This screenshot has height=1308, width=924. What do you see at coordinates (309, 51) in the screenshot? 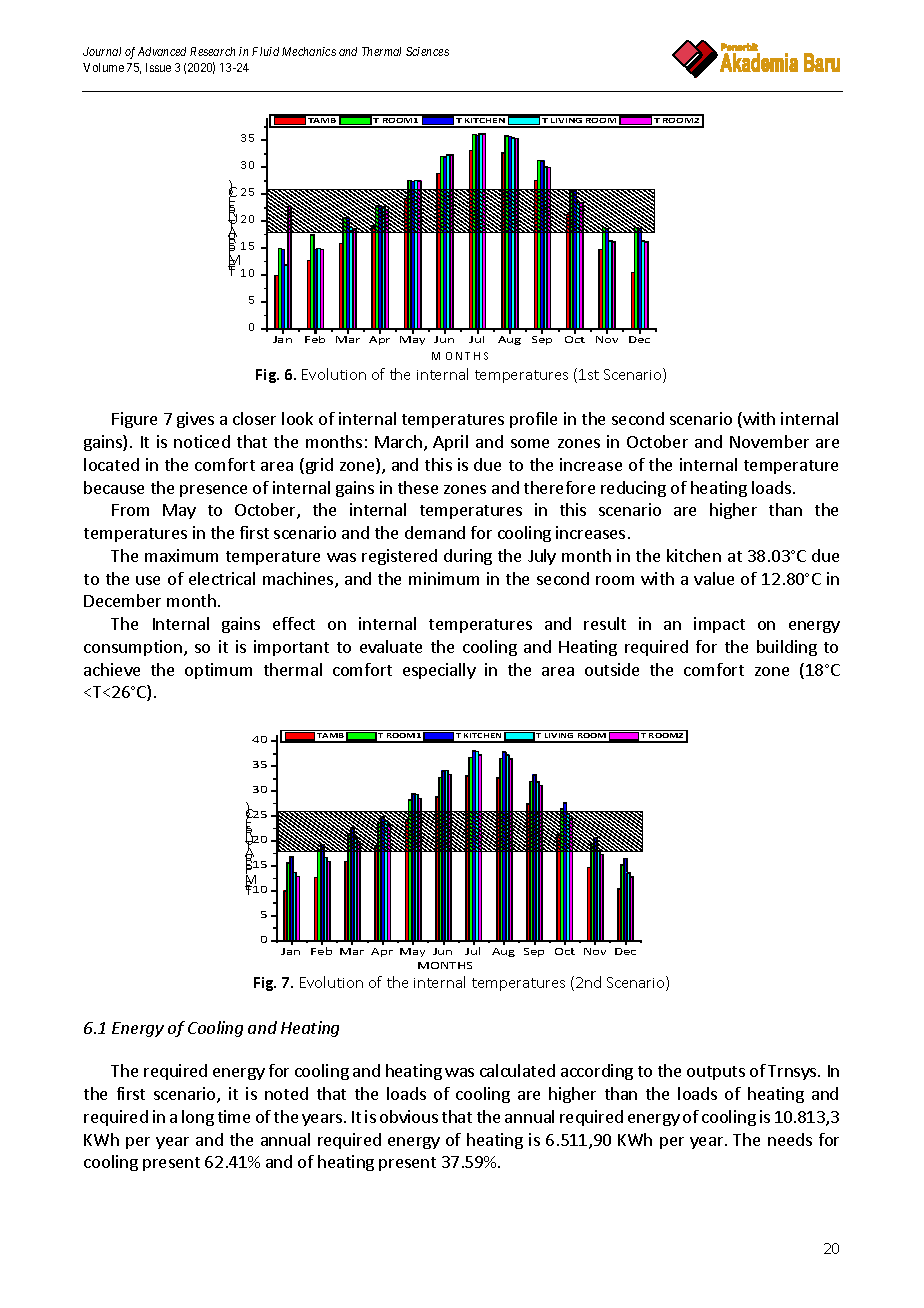
I see `Mechanics` at bounding box center [309, 51].
